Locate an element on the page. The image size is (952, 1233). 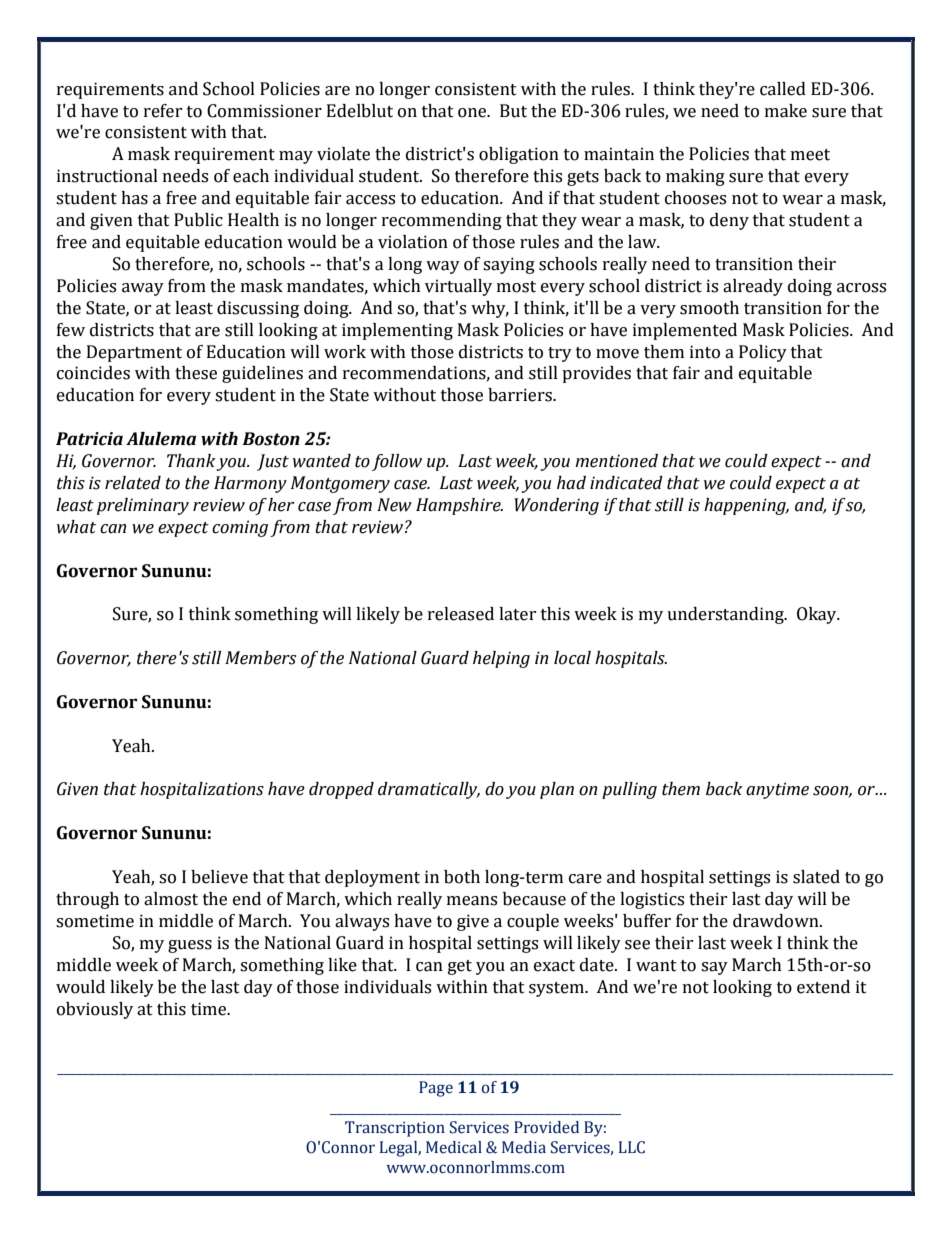
released is located at coordinates (461, 614).
